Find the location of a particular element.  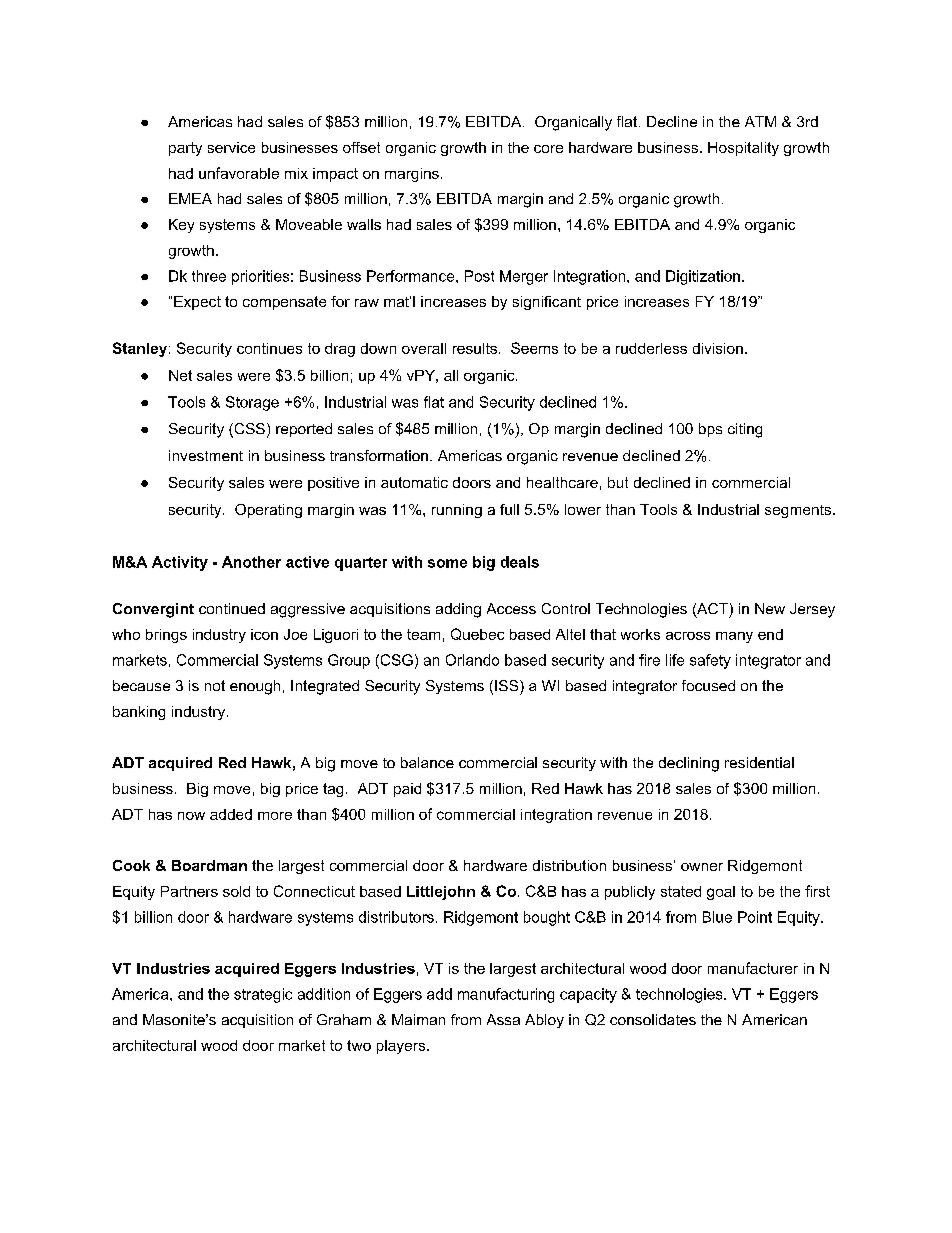

some is located at coordinates (447, 563).
